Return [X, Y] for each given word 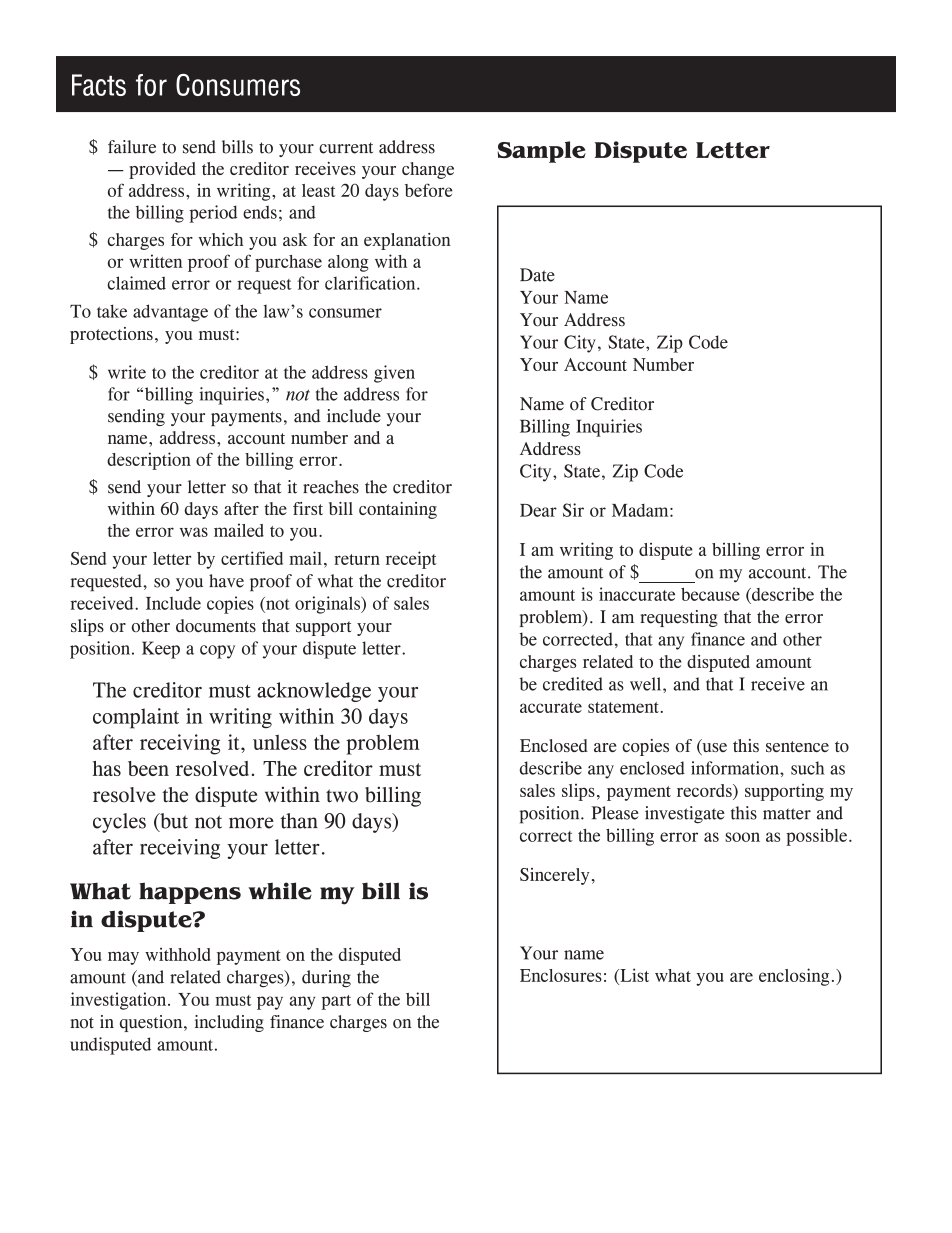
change [428, 170]
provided [162, 170]
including [229, 1023]
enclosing [794, 977]
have [226, 581]
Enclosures [561, 975]
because [710, 594]
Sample [541, 152]
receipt [411, 560]
